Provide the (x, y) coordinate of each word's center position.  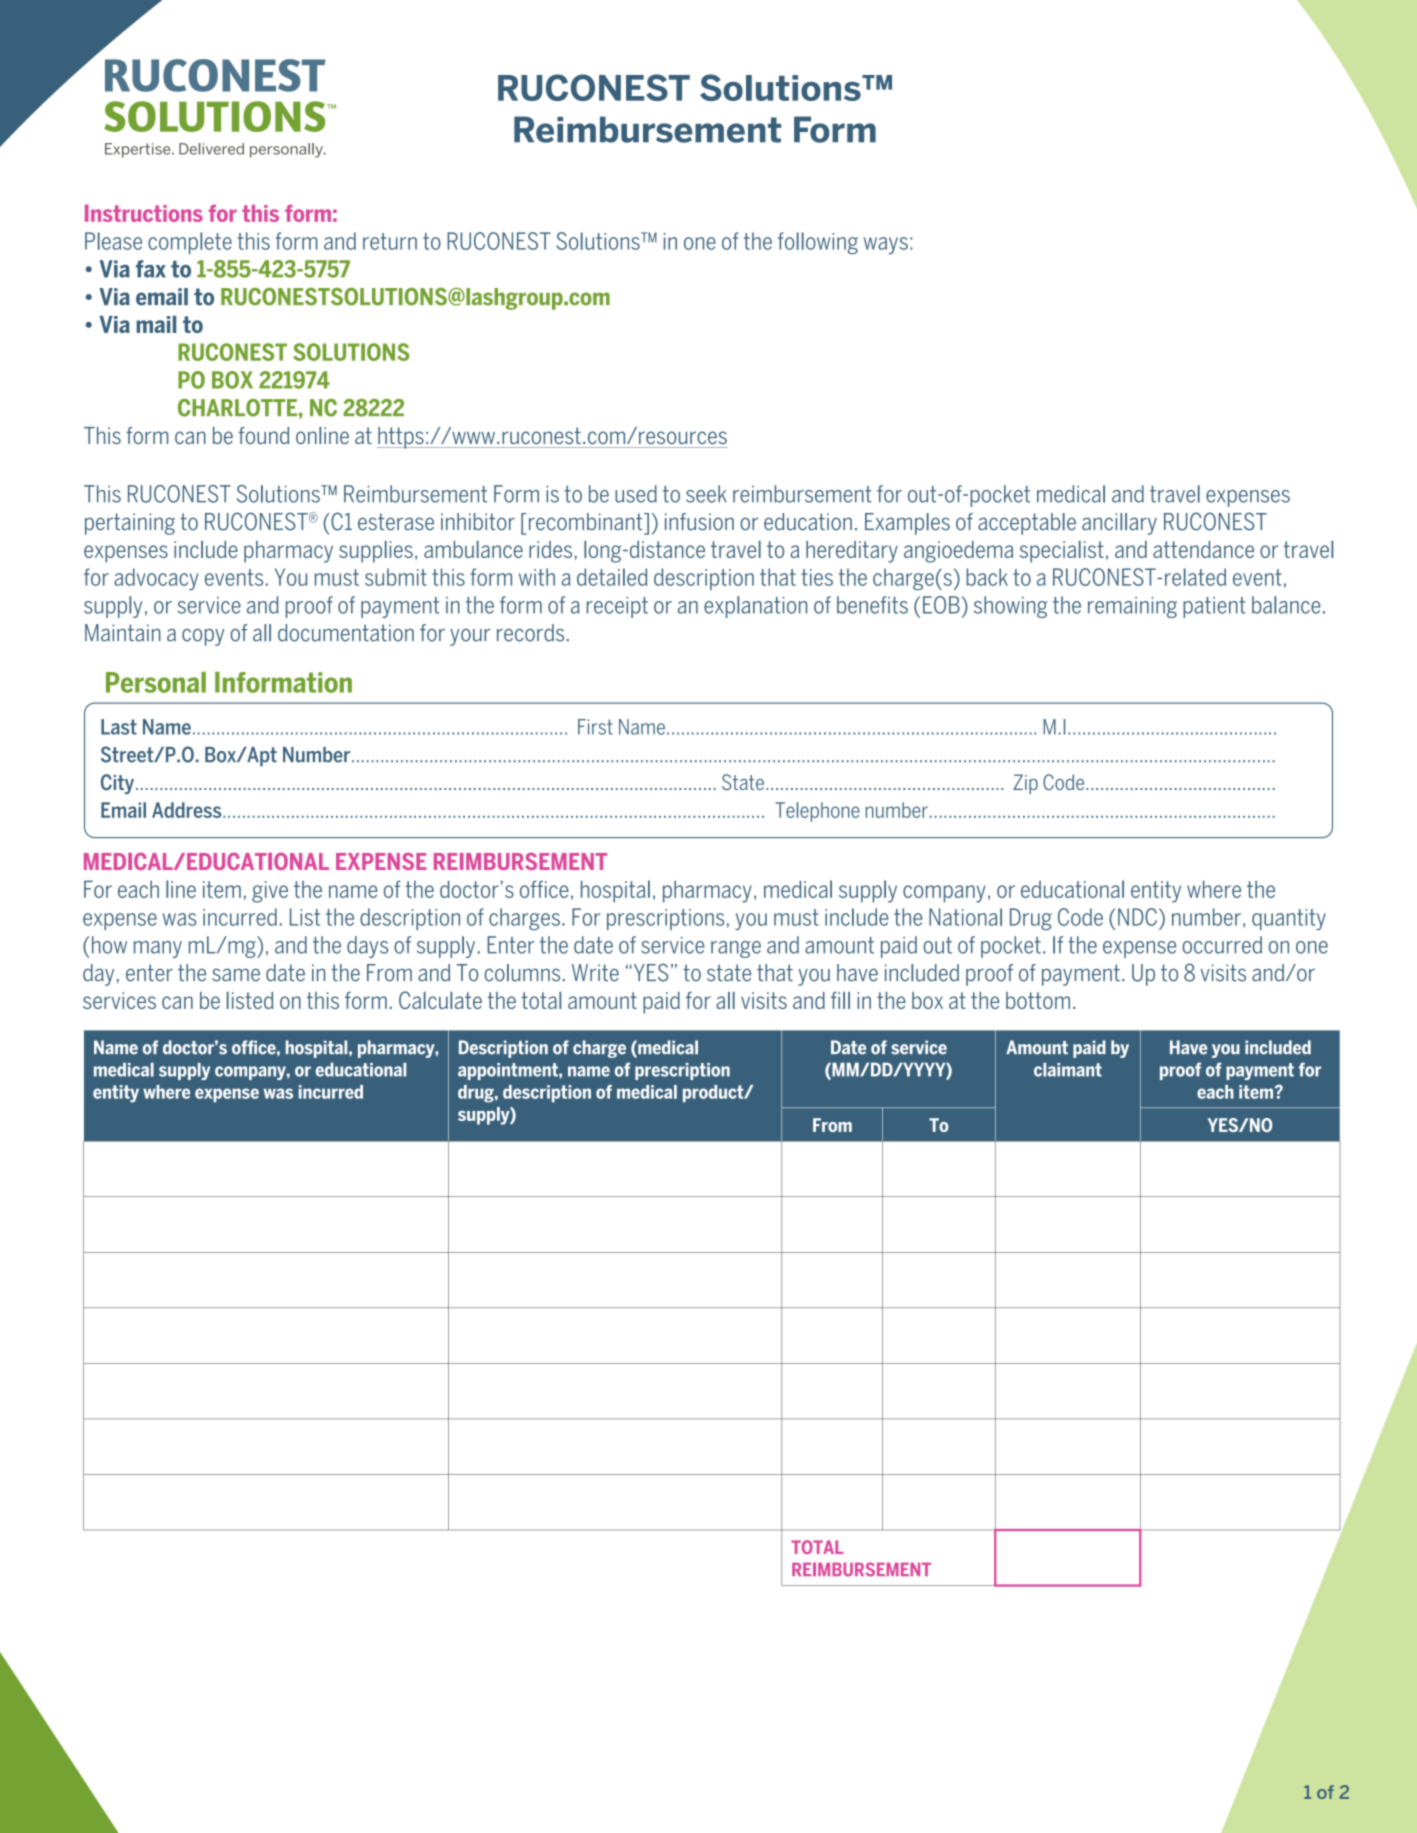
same (236, 975)
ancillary (1119, 524)
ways (886, 245)
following (818, 243)
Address (188, 810)
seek (706, 494)
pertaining (130, 524)
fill (840, 1000)
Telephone (817, 812)
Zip (1025, 784)
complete (190, 243)
